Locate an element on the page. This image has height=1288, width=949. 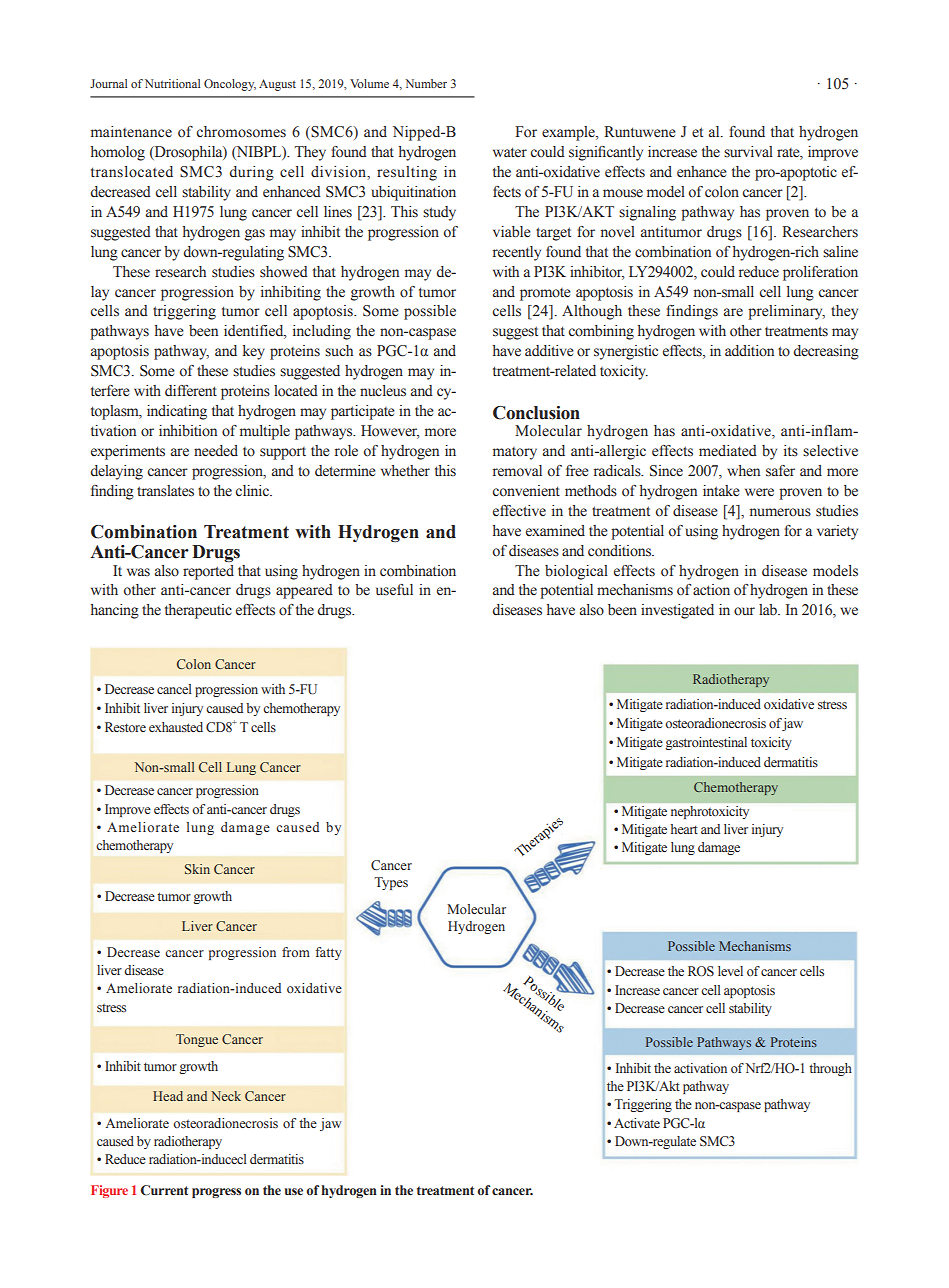
through is located at coordinates (830, 1069).
